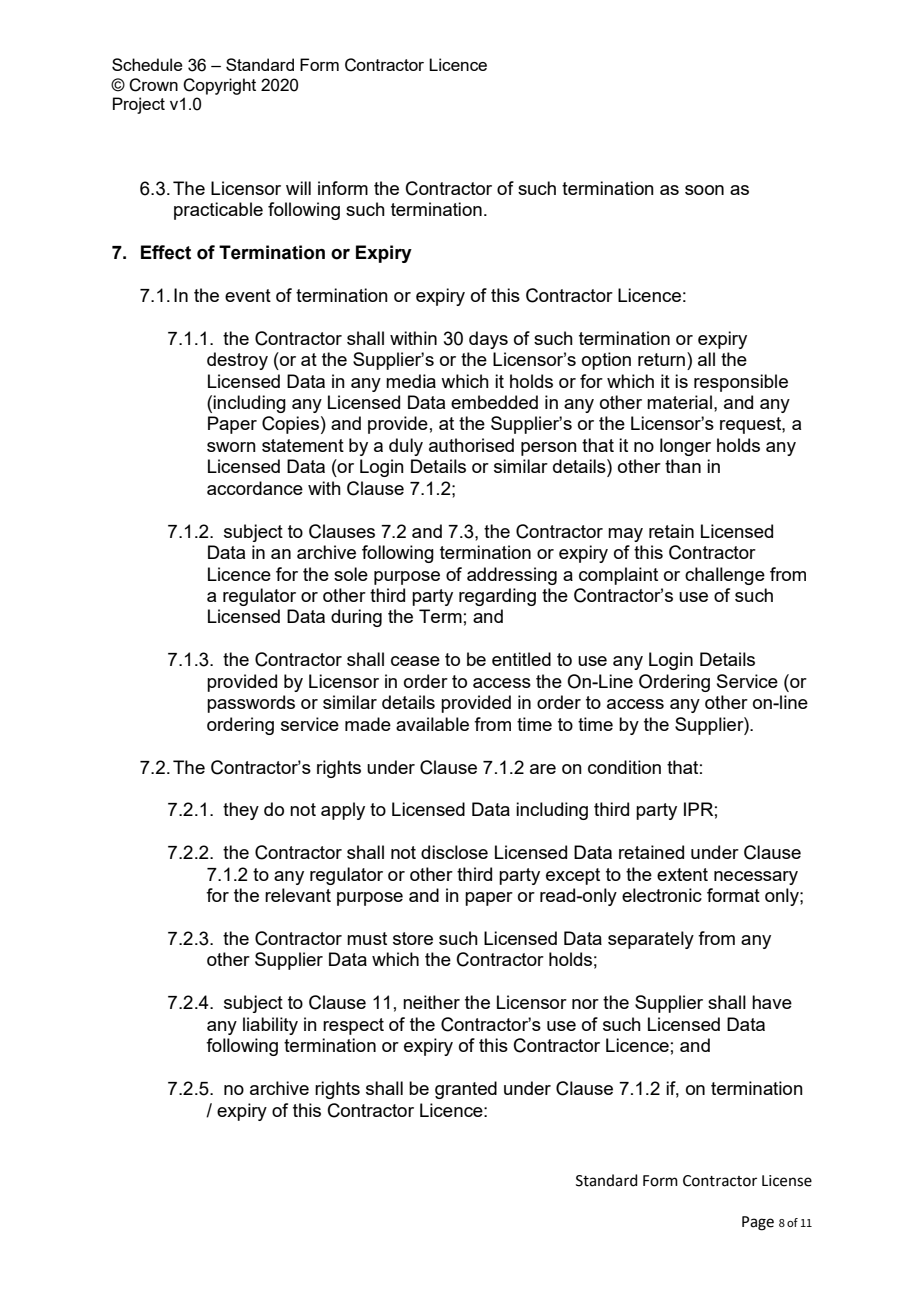 The width and height of the screenshot is (924, 1308). Describe the element at coordinates (683, 466) in the screenshot. I see `than` at that location.
